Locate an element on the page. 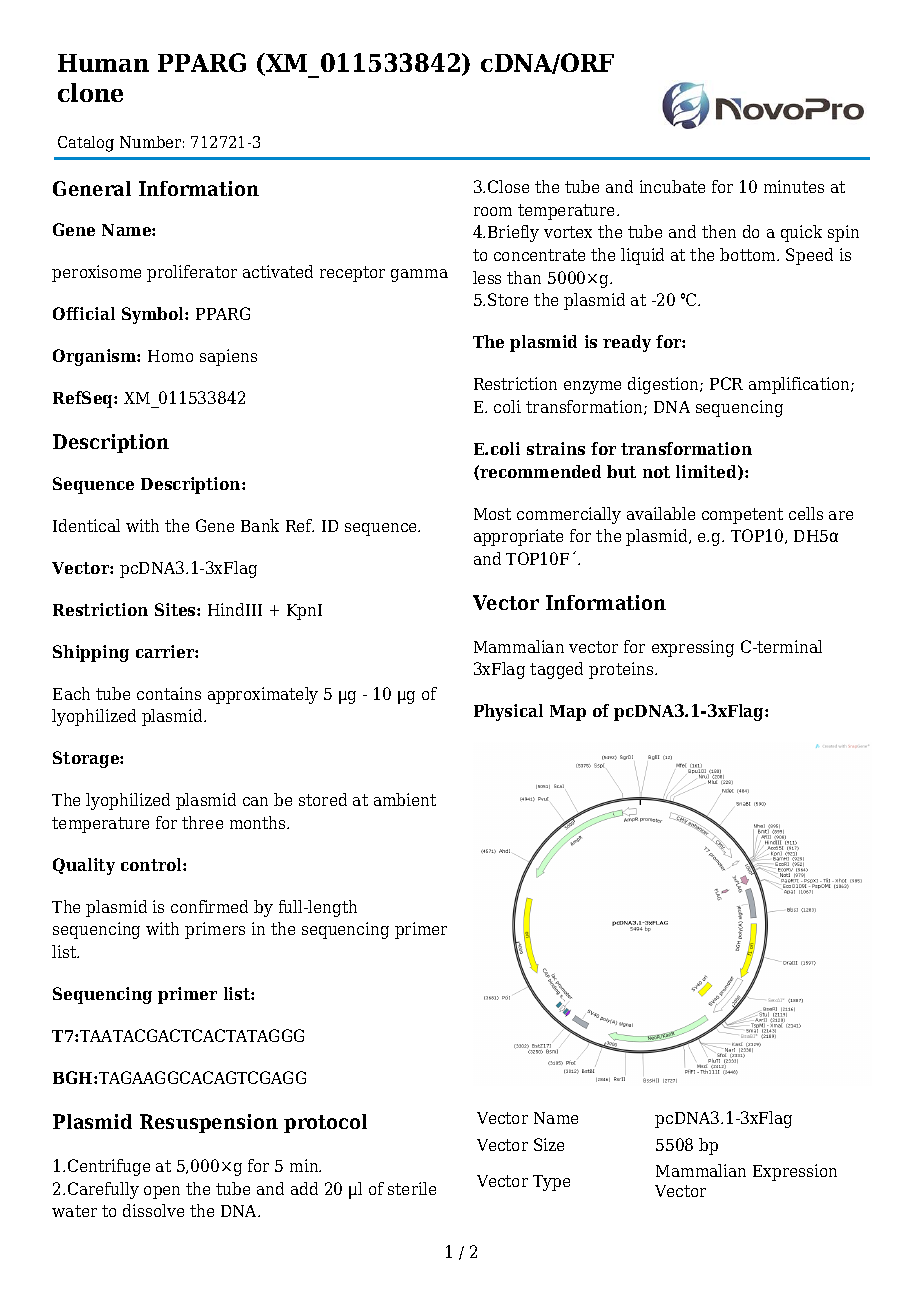  clone is located at coordinates (90, 92).
